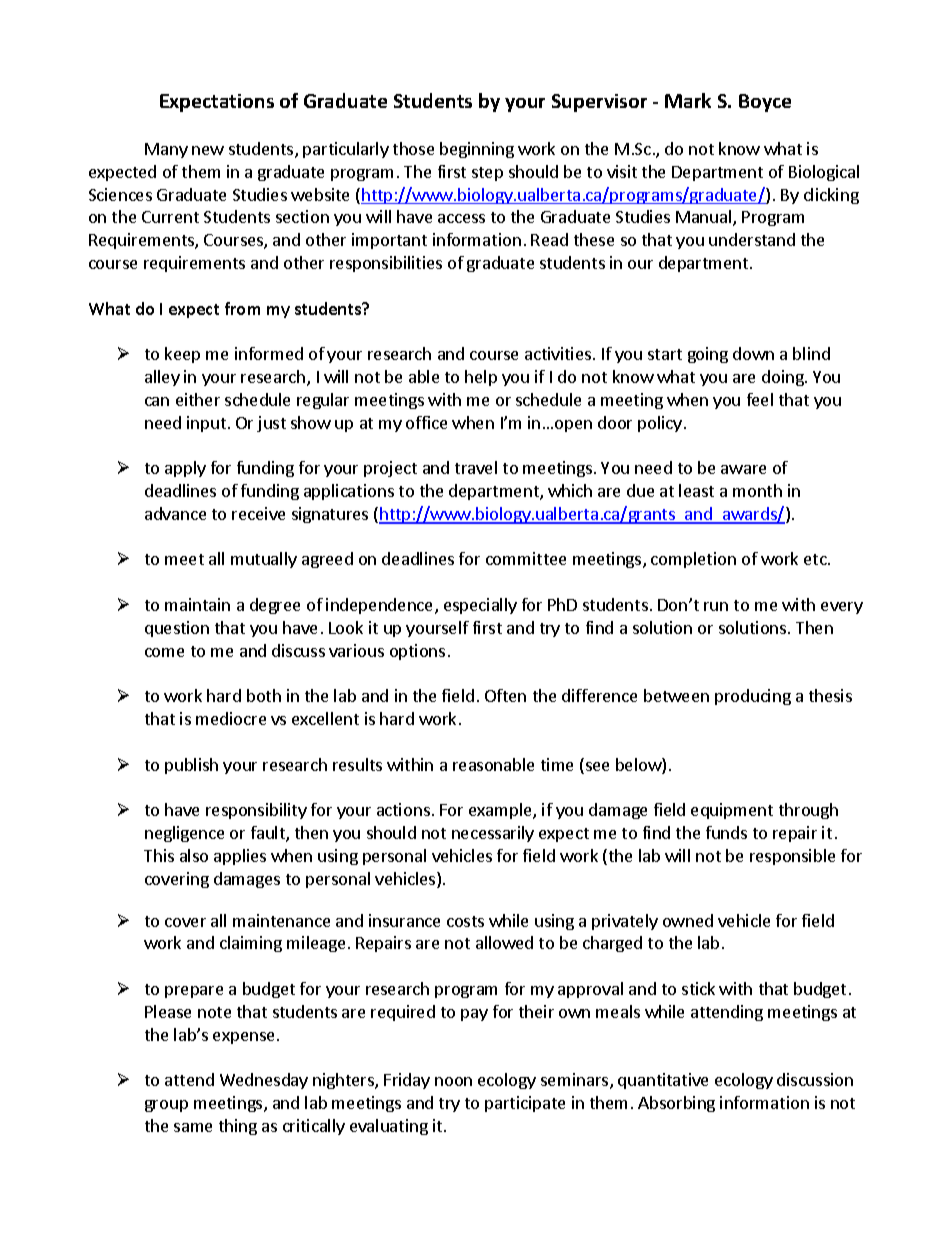  Describe the element at coordinates (194, 855) in the screenshot. I see `also` at that location.
